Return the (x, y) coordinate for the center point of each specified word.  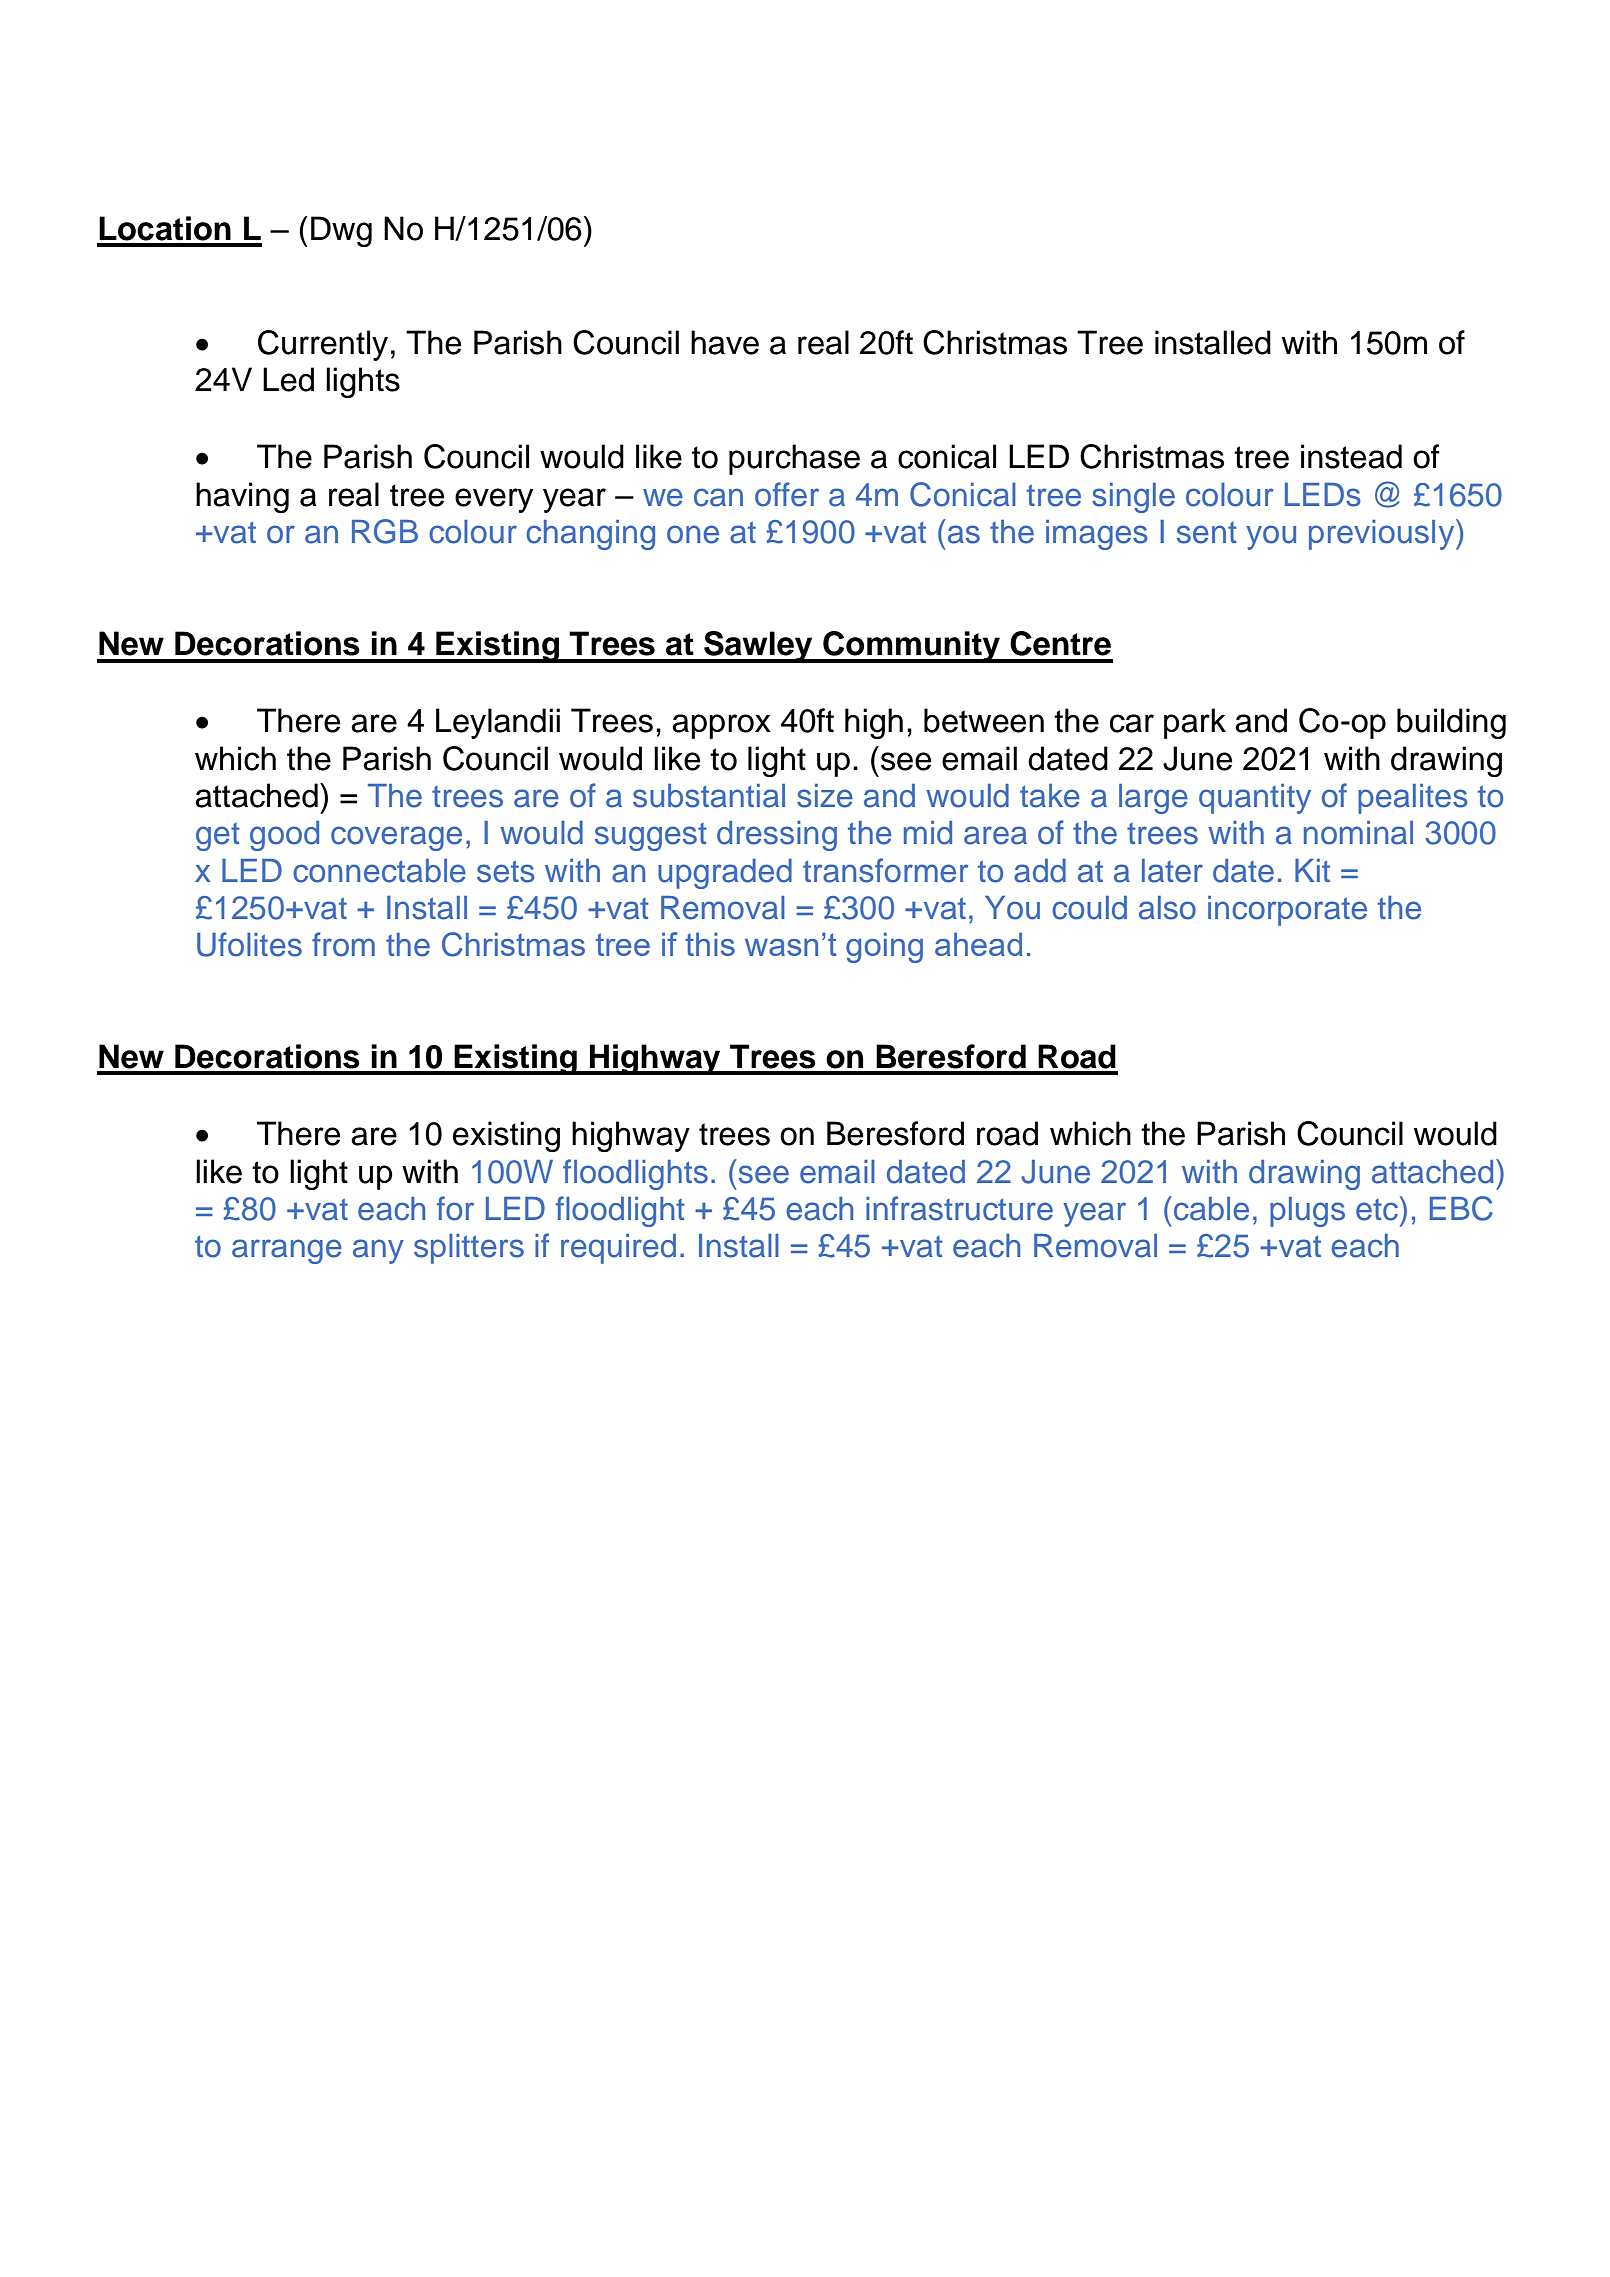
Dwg (341, 231)
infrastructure (959, 1208)
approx (721, 726)
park (1195, 723)
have (725, 342)
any (378, 1251)
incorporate (1287, 911)
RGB (385, 531)
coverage (396, 838)
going (884, 948)
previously (1383, 534)
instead (1351, 456)
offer (787, 494)
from (343, 944)
